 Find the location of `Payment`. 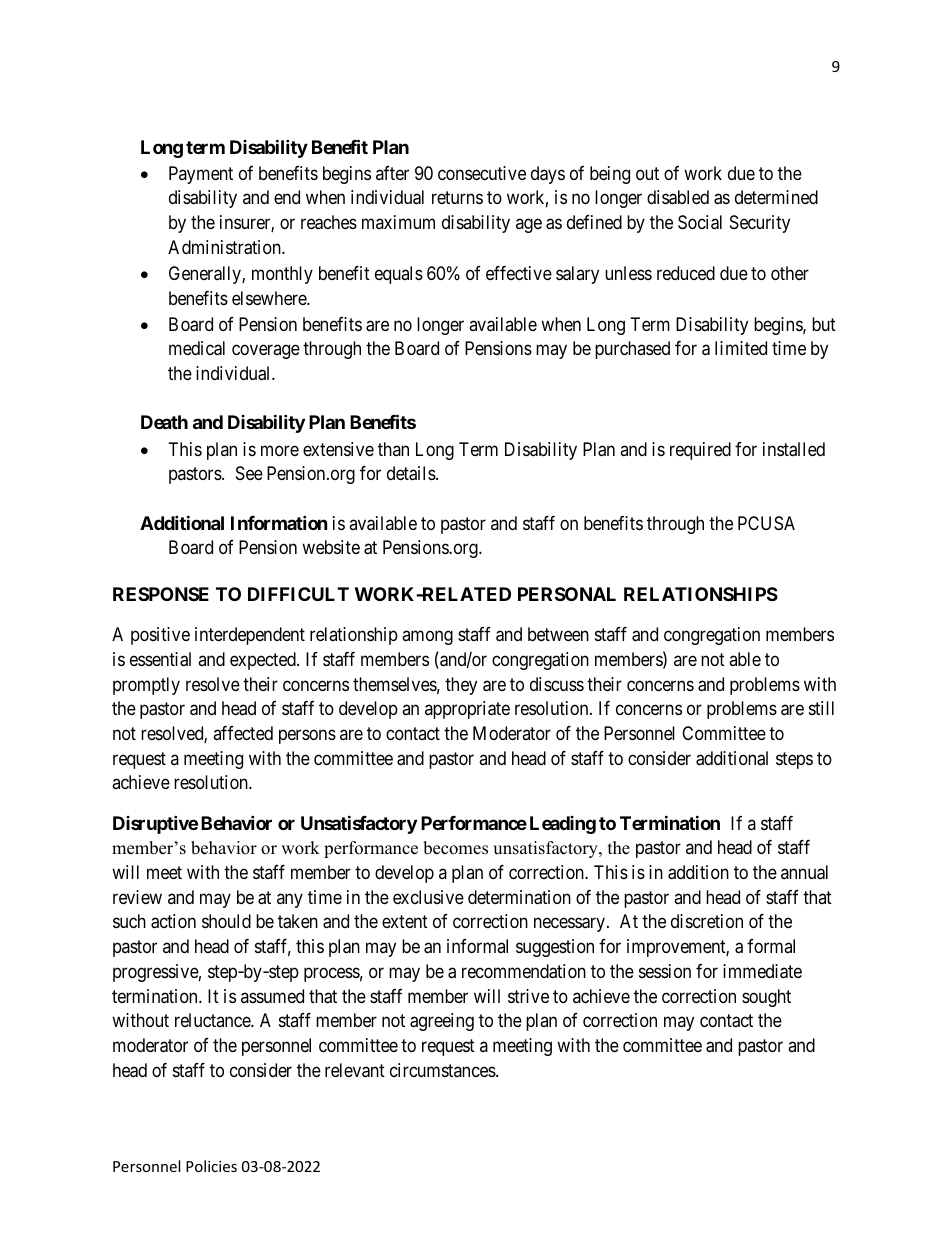

Payment is located at coordinates (201, 175).
